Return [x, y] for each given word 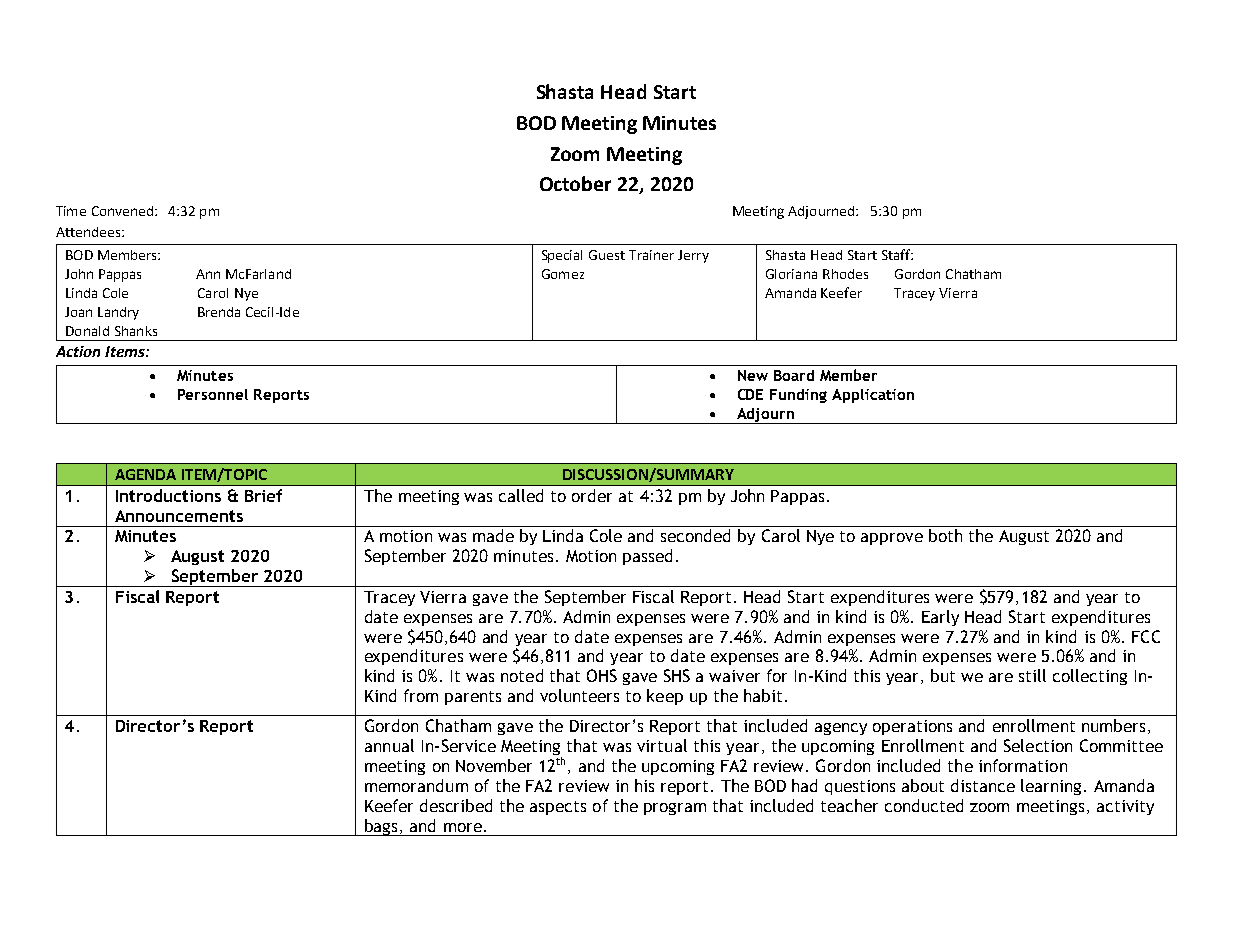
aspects [558, 808]
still [1032, 675]
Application [873, 396]
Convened [124, 211]
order [592, 495]
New [753, 375]
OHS [602, 675]
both [945, 535]
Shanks [136, 331]
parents [473, 698]
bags [381, 827]
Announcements [179, 516]
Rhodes [845, 274]
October [575, 183]
